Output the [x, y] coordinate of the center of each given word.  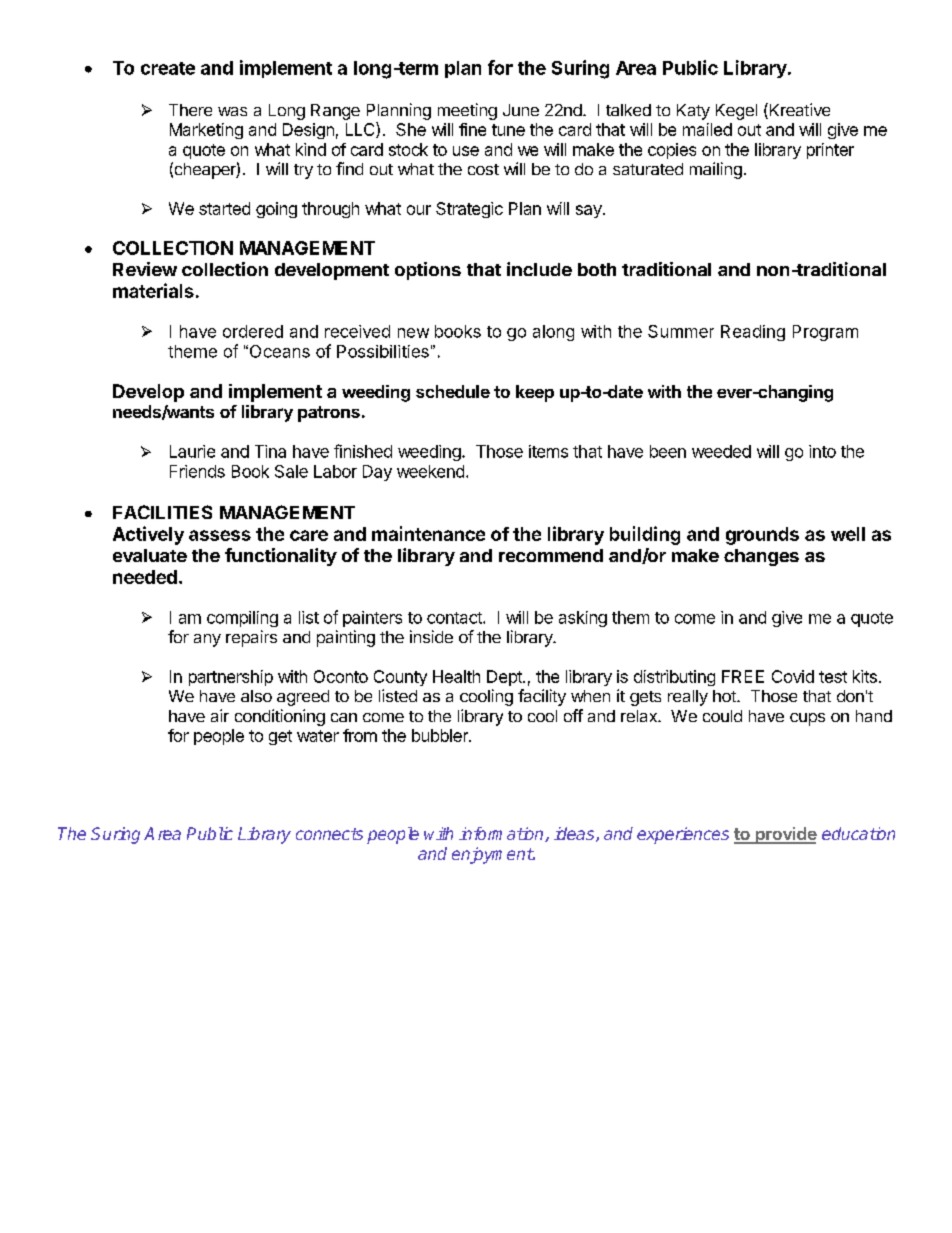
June [521, 110]
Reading [753, 333]
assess [220, 535]
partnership [231, 678]
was [232, 111]
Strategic [469, 210]
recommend [551, 555]
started [224, 208]
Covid [793, 676]
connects [329, 834]
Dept [505, 678]
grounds [762, 536]
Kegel [736, 112]
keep [535, 393]
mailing [716, 170]
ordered [253, 331]
